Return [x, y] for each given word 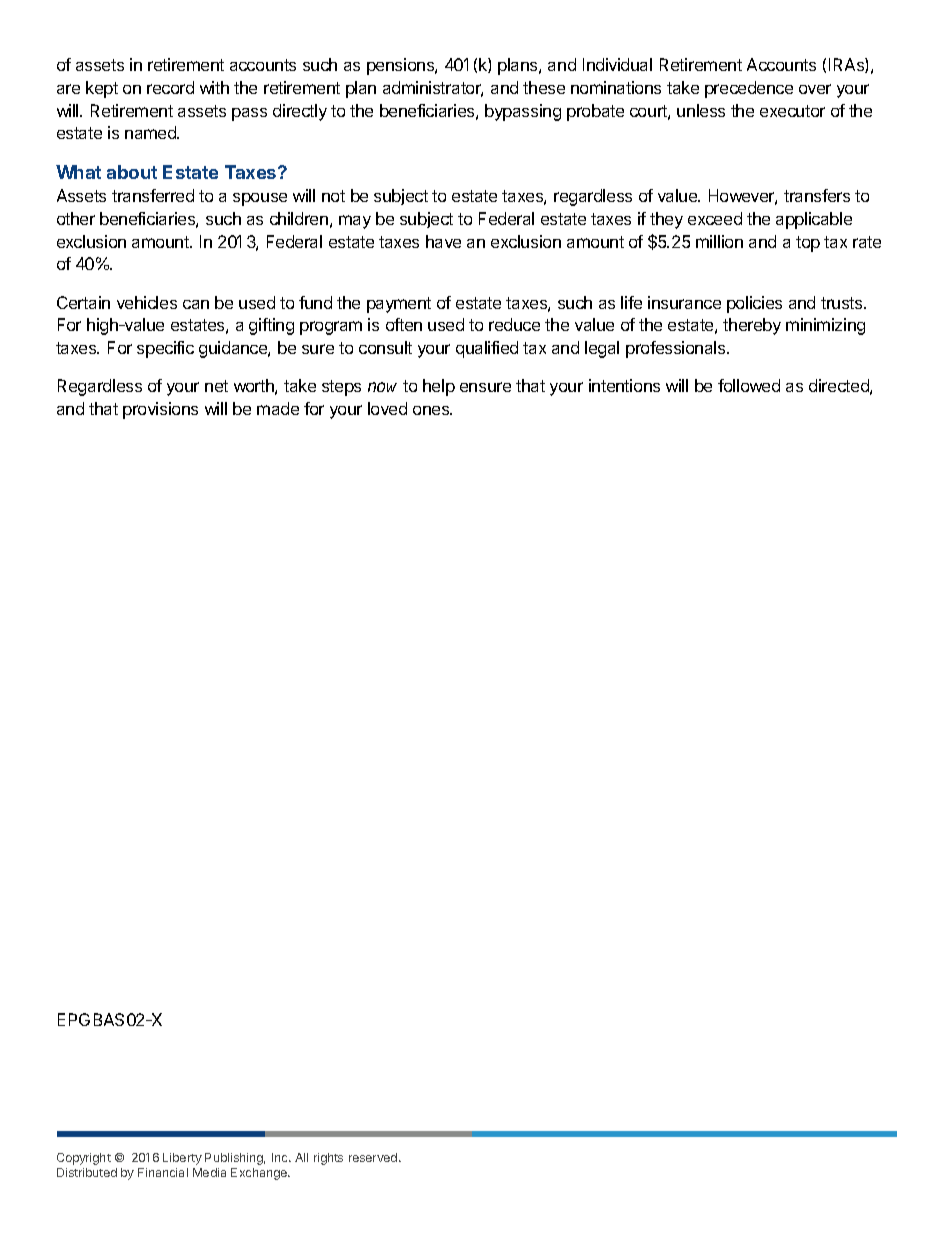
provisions [160, 410]
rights [328, 1159]
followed [749, 385]
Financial [163, 1172]
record [170, 87]
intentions [624, 385]
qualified [487, 349]
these [544, 87]
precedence [749, 89]
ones [432, 410]
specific [165, 349]
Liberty [182, 1159]
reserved [373, 1157]
